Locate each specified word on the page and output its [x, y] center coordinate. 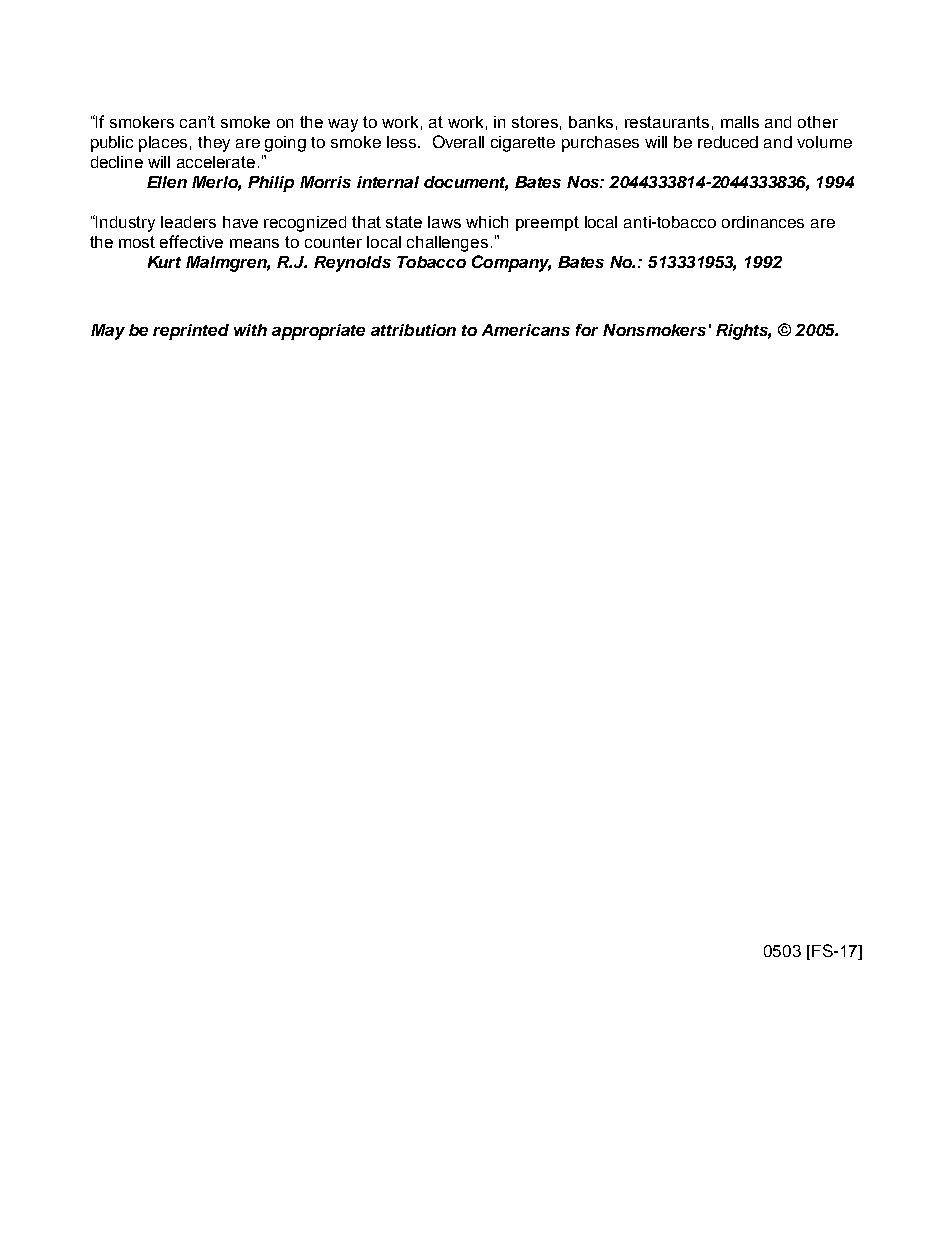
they [214, 144]
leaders [188, 222]
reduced [728, 142]
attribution [413, 330]
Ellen [167, 182]
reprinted [191, 332]
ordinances [763, 222]
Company [511, 263]
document [466, 183]
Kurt [164, 262]
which [487, 222]
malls [740, 122]
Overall [458, 141]
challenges [447, 244]
